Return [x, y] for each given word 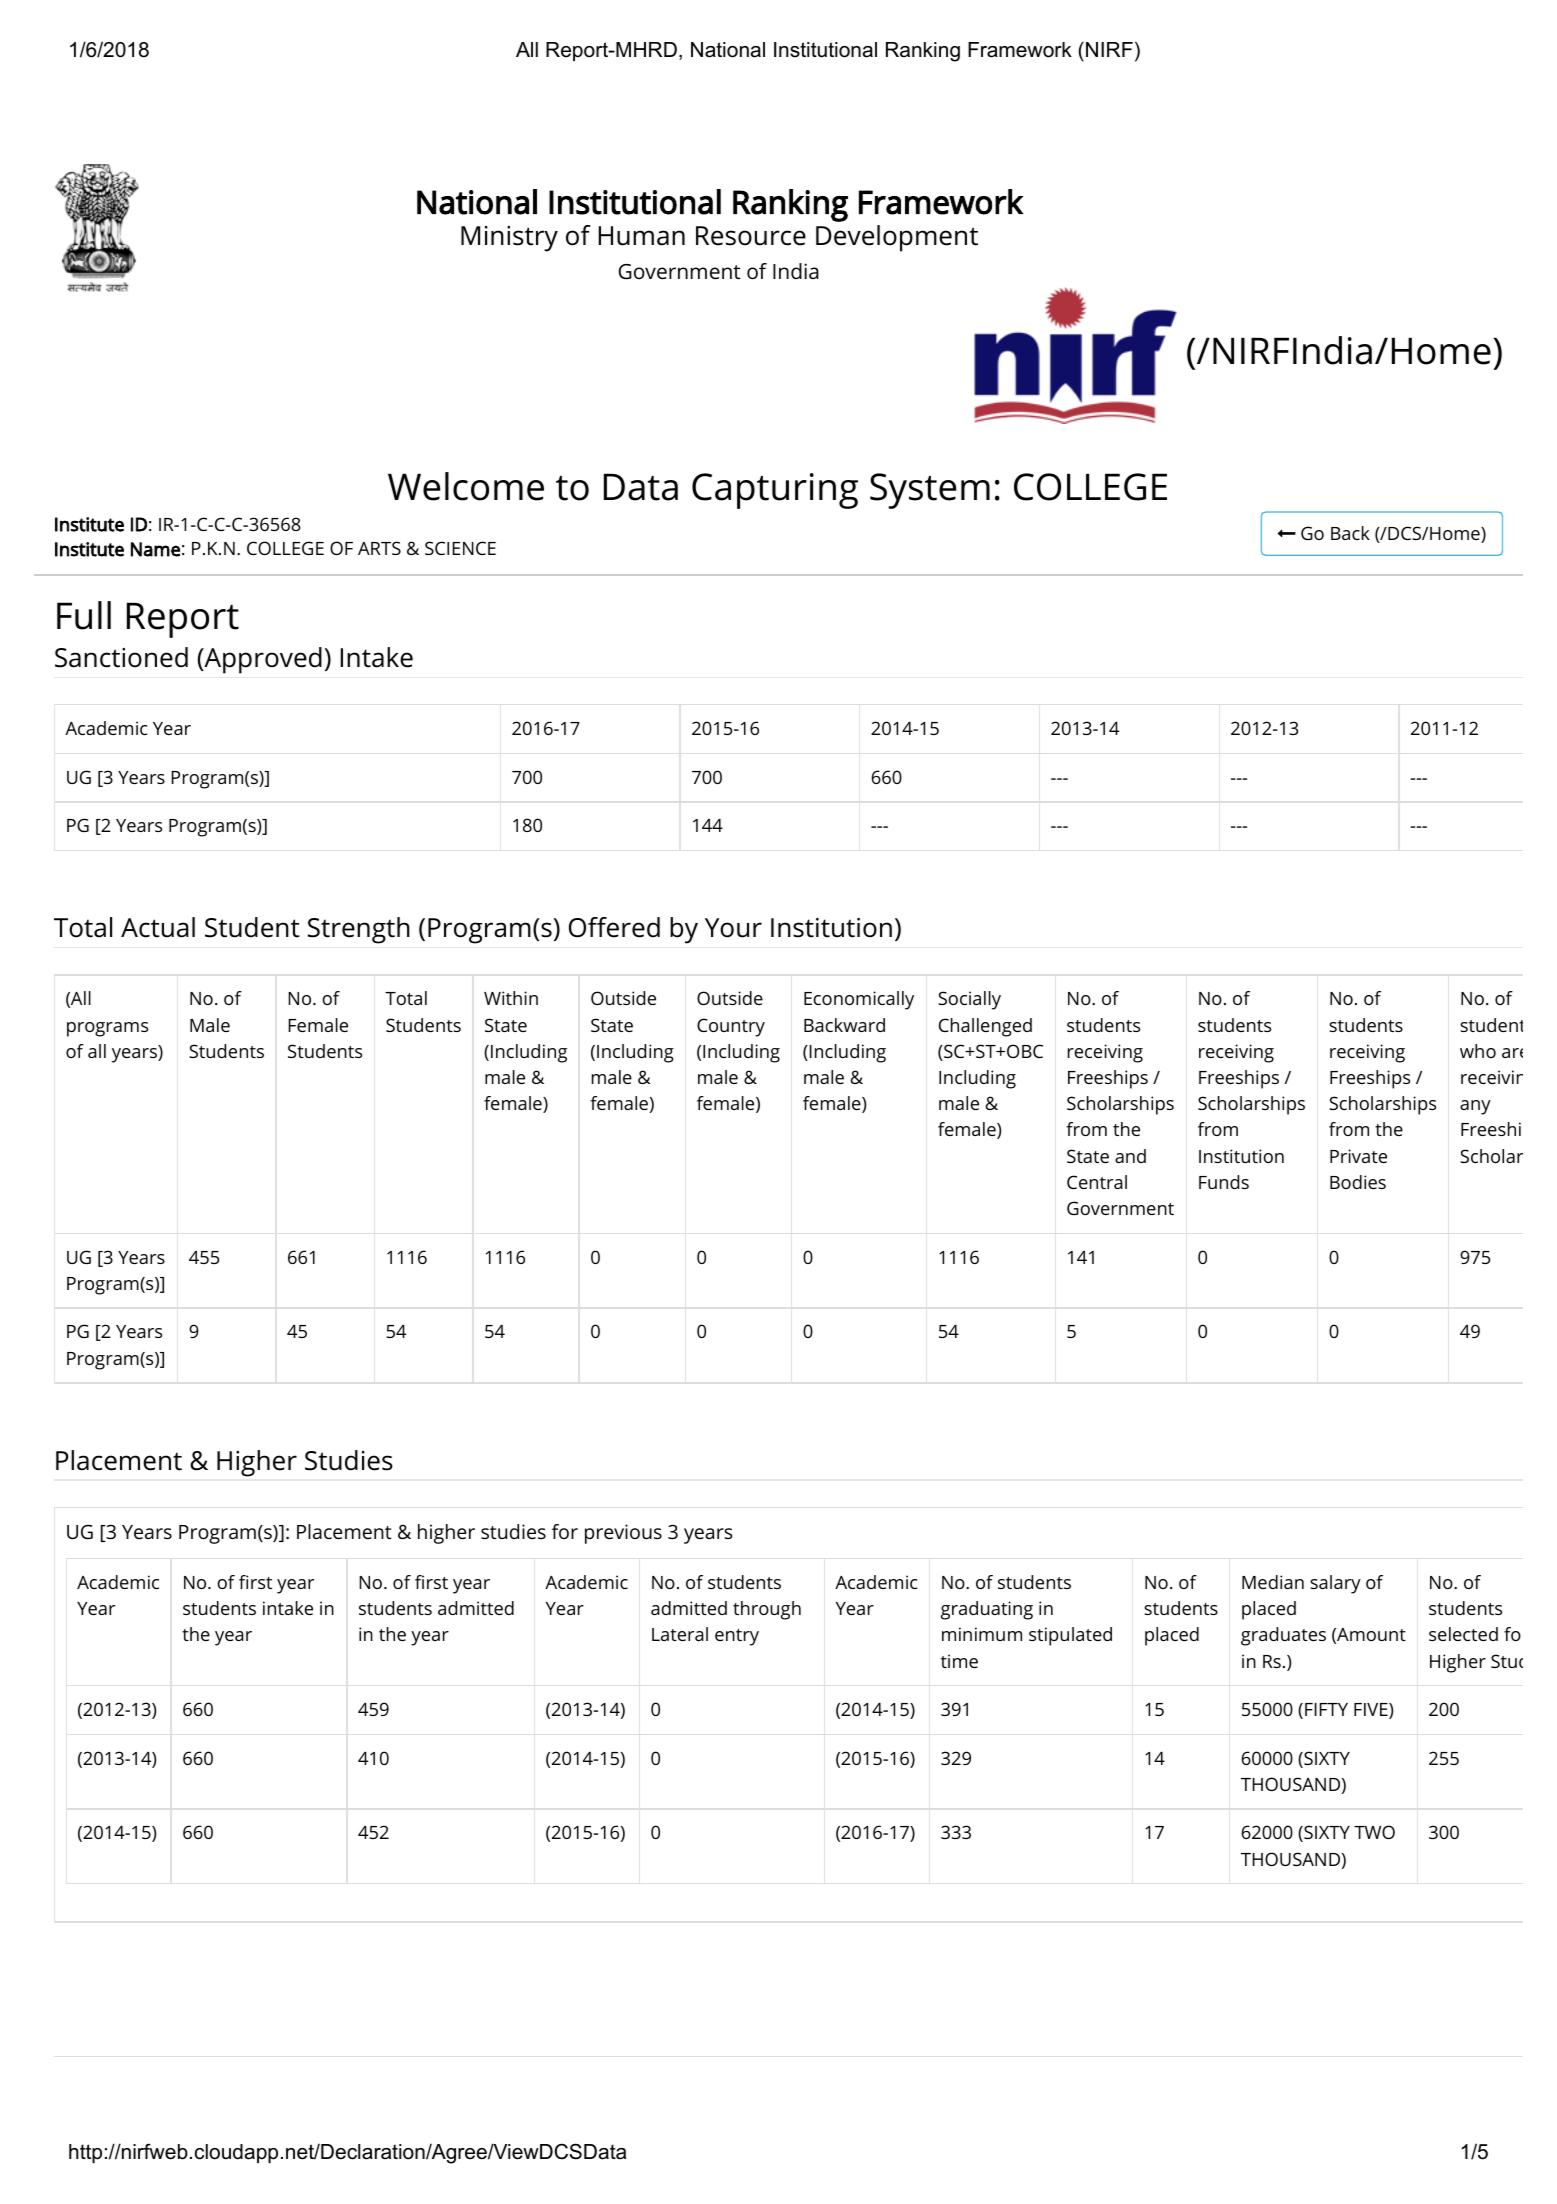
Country [731, 1027]
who [1478, 1051]
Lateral [680, 1634]
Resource [751, 236]
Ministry [509, 239]
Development [897, 238]
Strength [359, 930]
